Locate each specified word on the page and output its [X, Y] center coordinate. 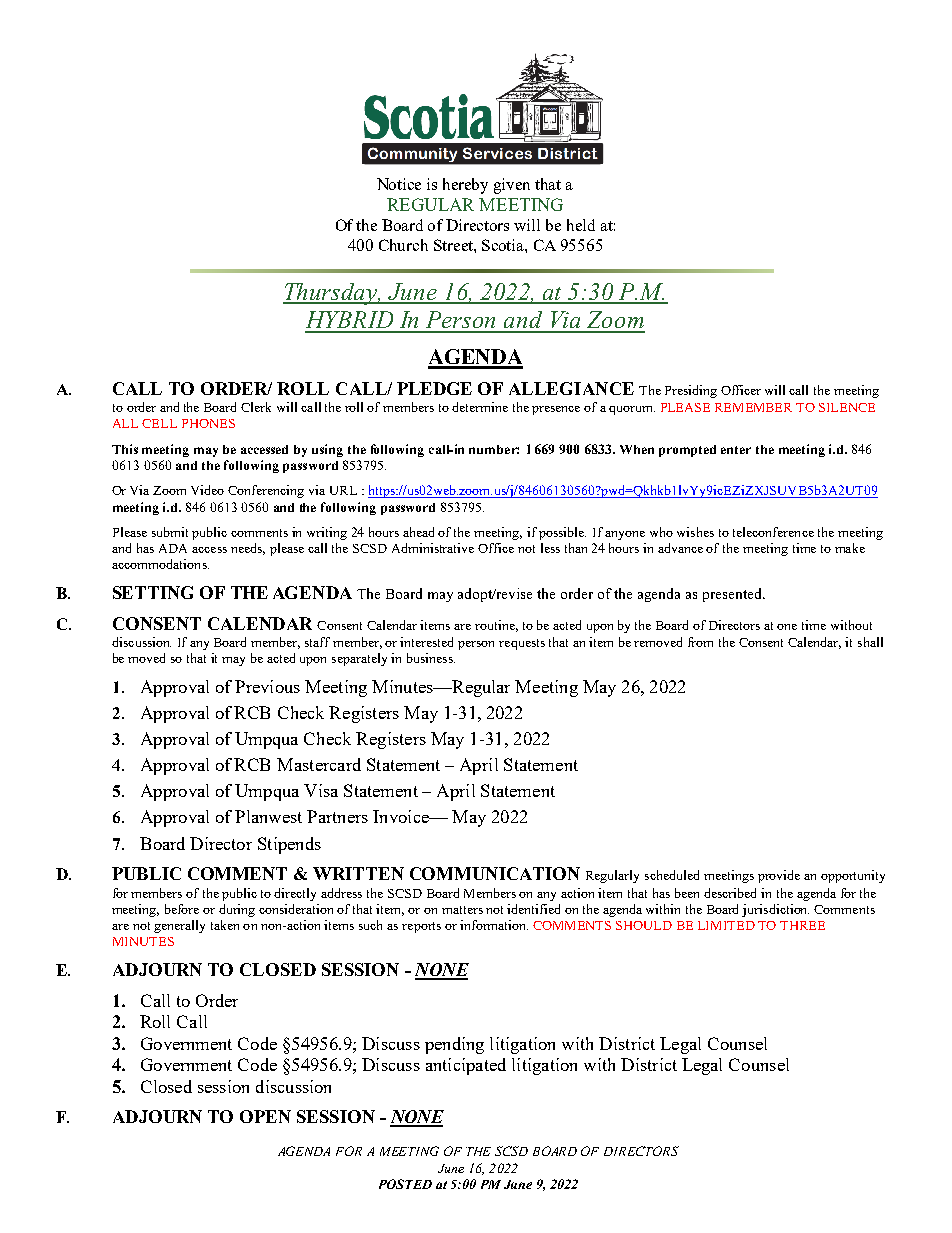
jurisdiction [775, 910]
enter [736, 450]
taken [225, 925]
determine [480, 407]
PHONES [208, 423]
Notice [399, 184]
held [581, 225]
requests [522, 644]
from [700, 642]
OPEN [265, 1116]
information [494, 925]
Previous [267, 686]
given [512, 186]
